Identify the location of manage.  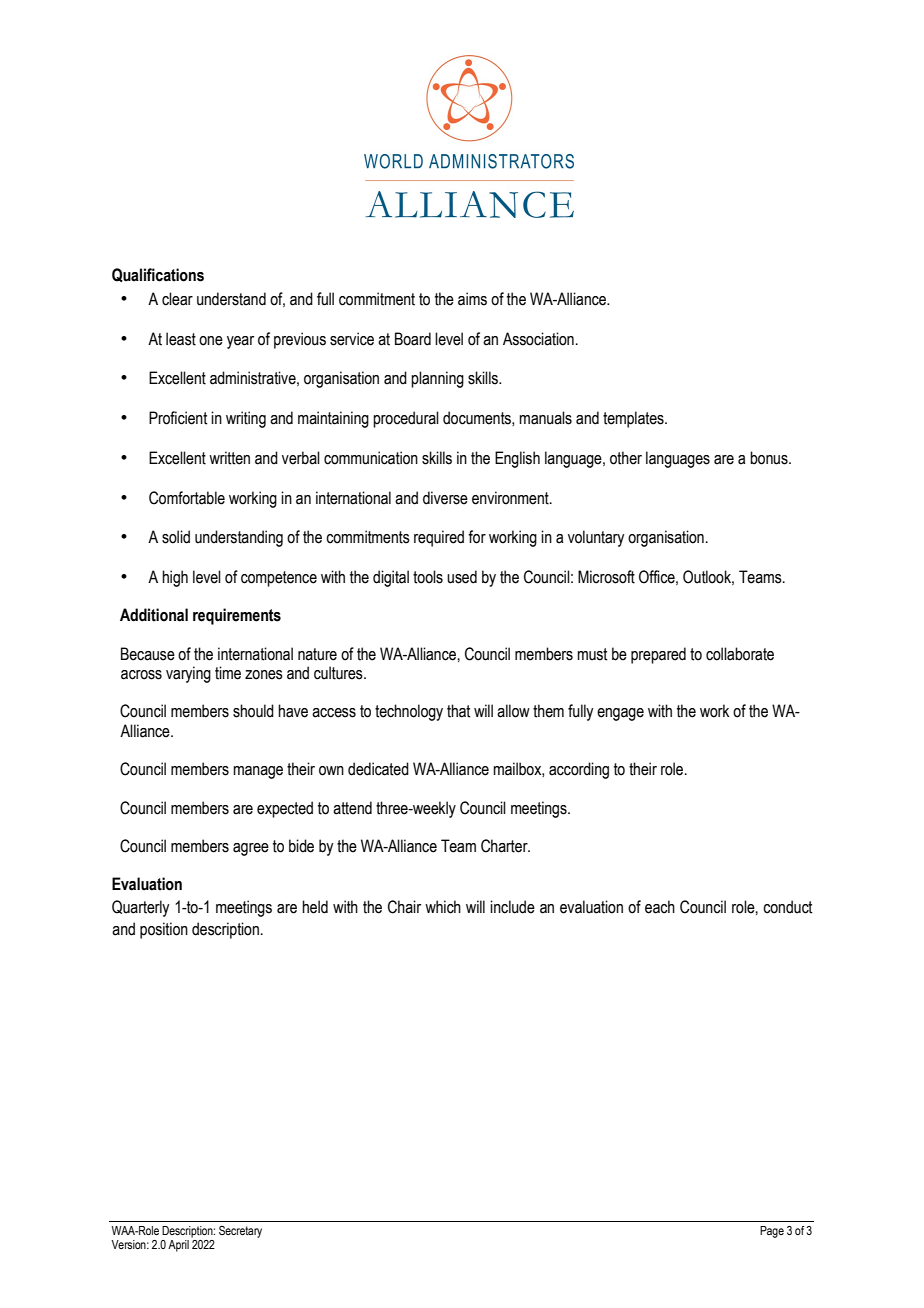
(258, 772).
